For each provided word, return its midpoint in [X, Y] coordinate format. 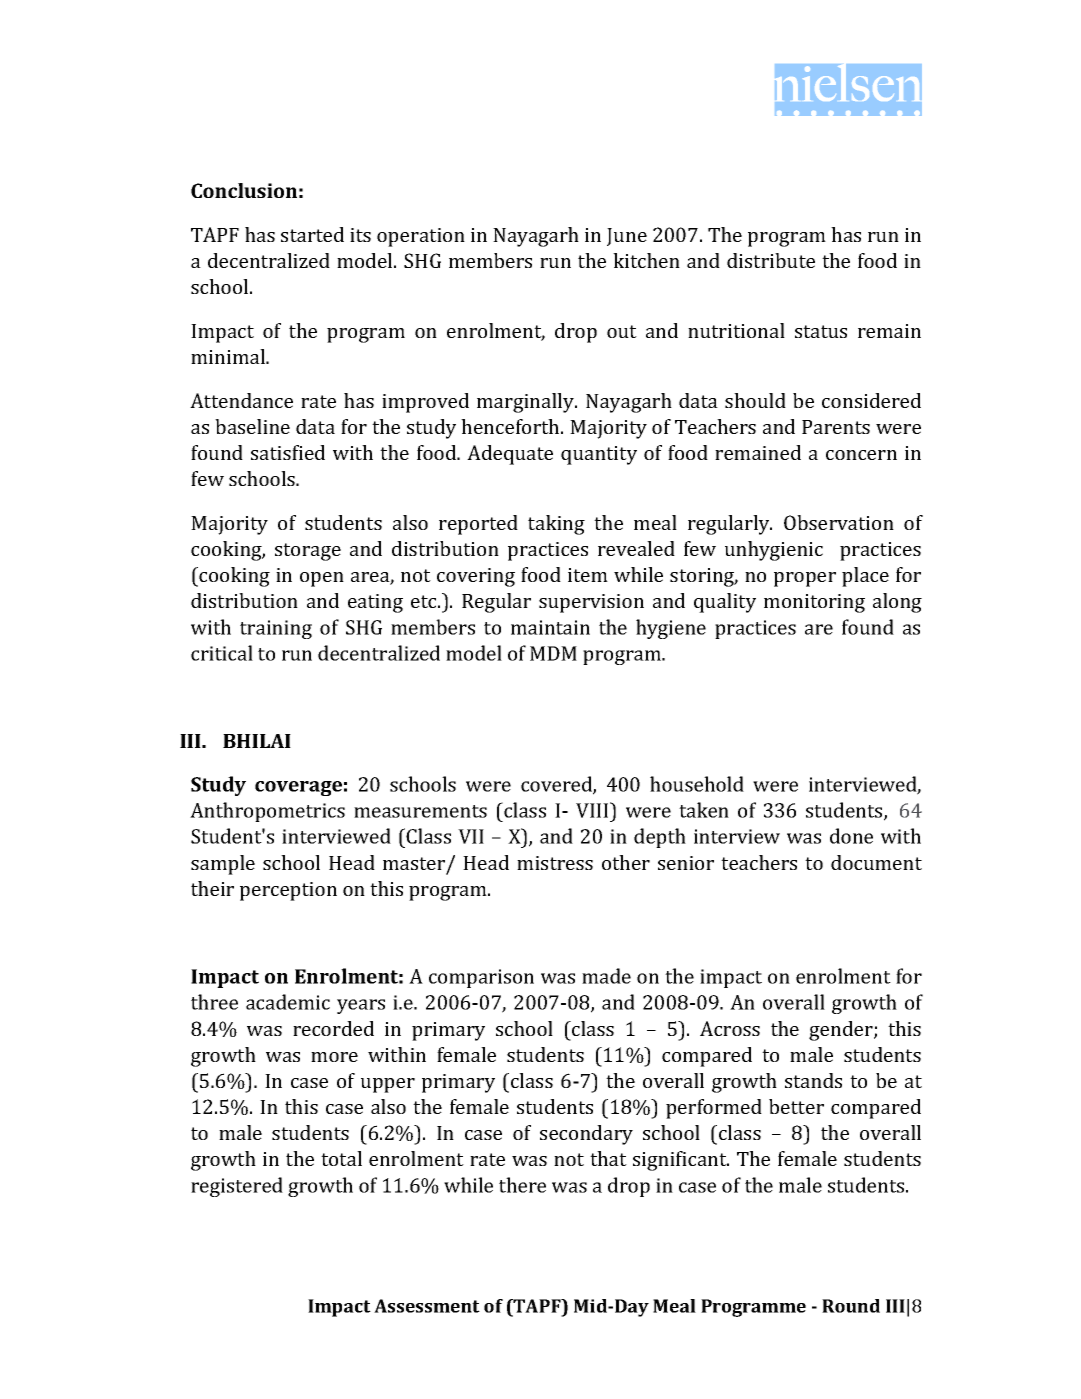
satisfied [288, 452]
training [276, 629]
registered [237, 1187]
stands [813, 1080]
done [851, 836]
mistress [555, 863]
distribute [771, 260]
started [312, 234]
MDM [553, 653]
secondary [586, 1135]
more [334, 1057]
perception [288, 891]
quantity [599, 455]
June [627, 237]
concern [861, 455]
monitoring [814, 603]
